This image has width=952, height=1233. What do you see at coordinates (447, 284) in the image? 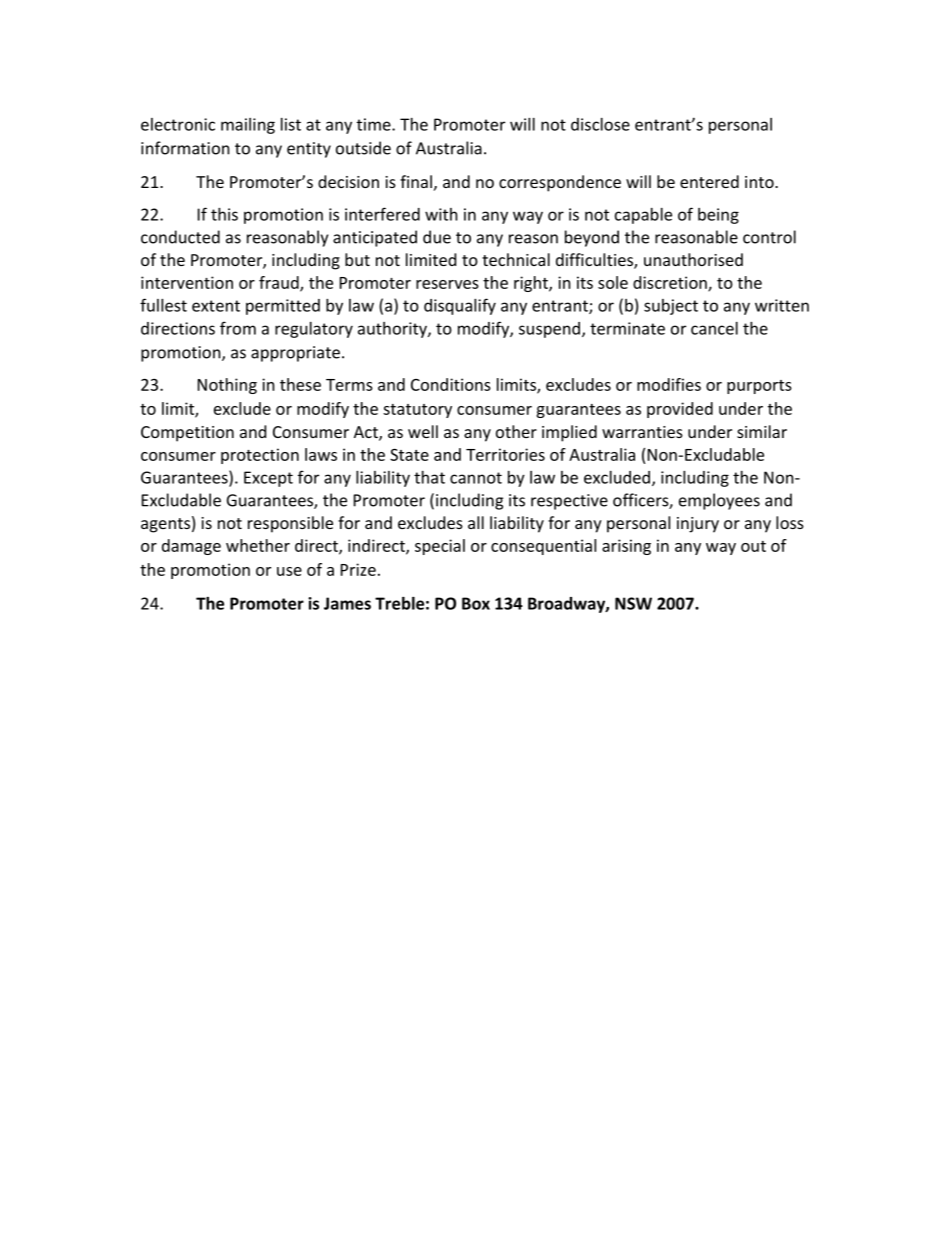
I see `reserves` at bounding box center [447, 284].
